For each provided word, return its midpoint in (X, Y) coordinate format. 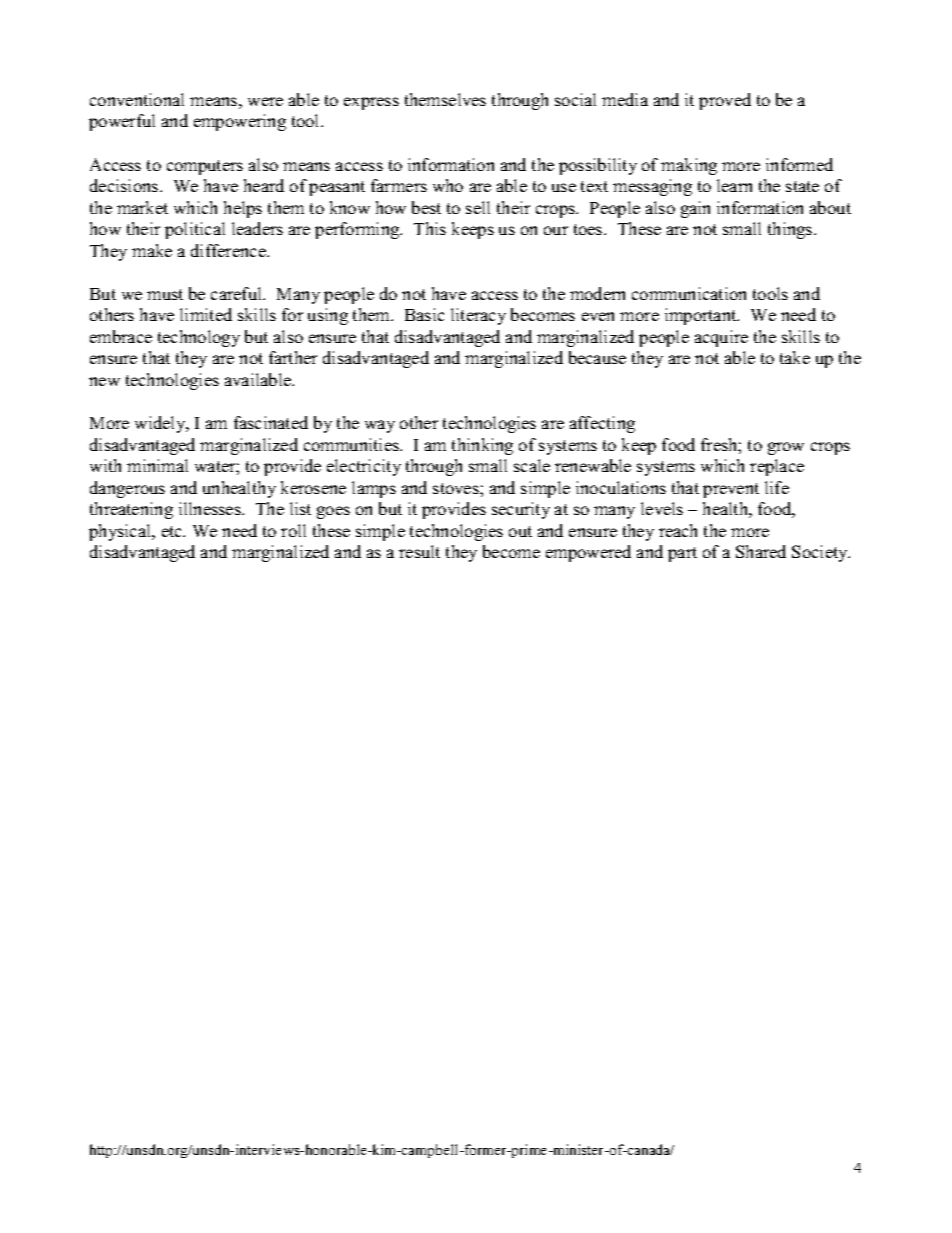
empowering (240, 122)
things (791, 230)
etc (173, 531)
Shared (761, 551)
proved (725, 101)
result (419, 551)
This (430, 228)
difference (229, 250)
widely (161, 424)
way (380, 426)
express (371, 103)
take (795, 357)
